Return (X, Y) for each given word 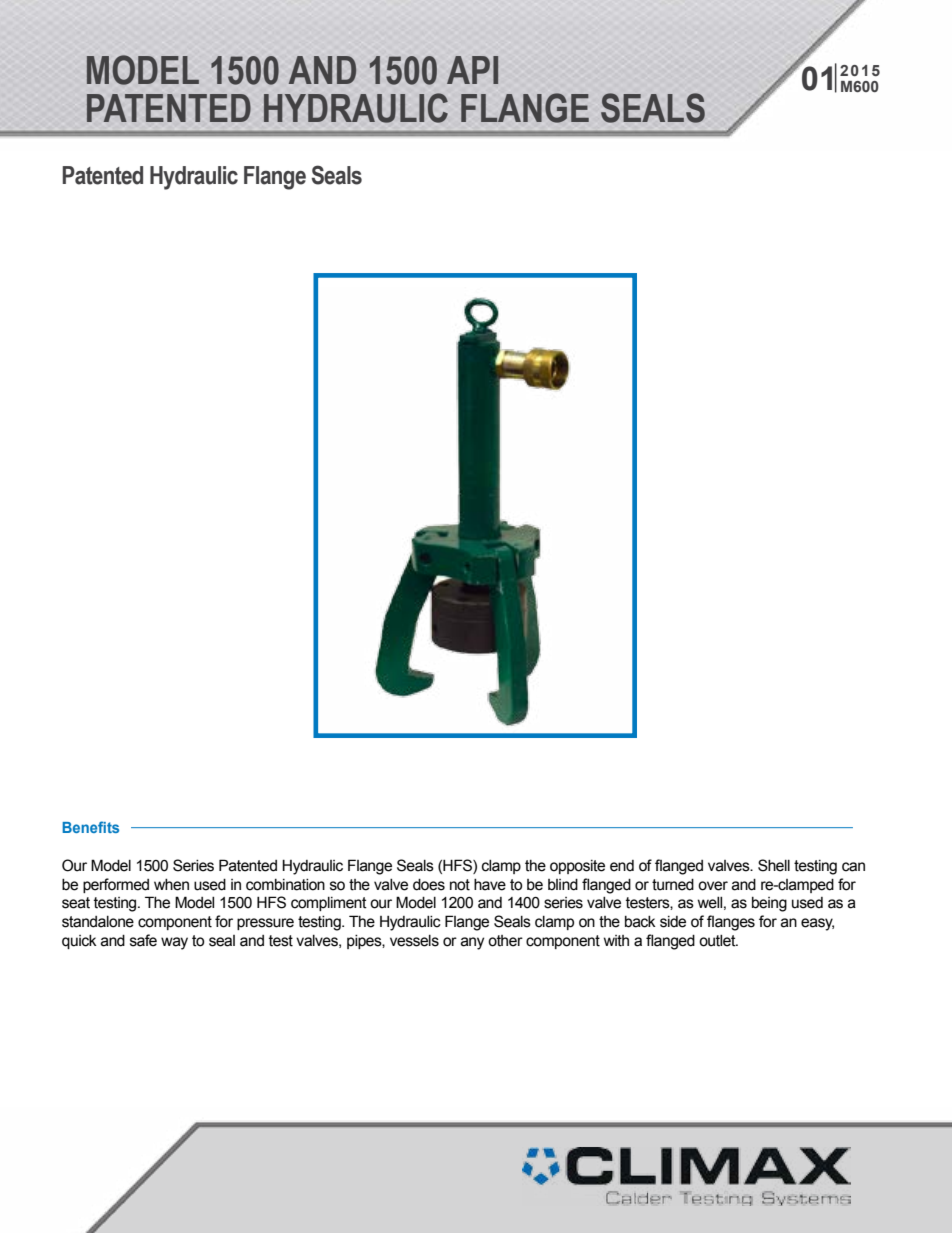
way (174, 943)
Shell (774, 865)
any (472, 943)
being (769, 904)
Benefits (90, 827)
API (472, 70)
